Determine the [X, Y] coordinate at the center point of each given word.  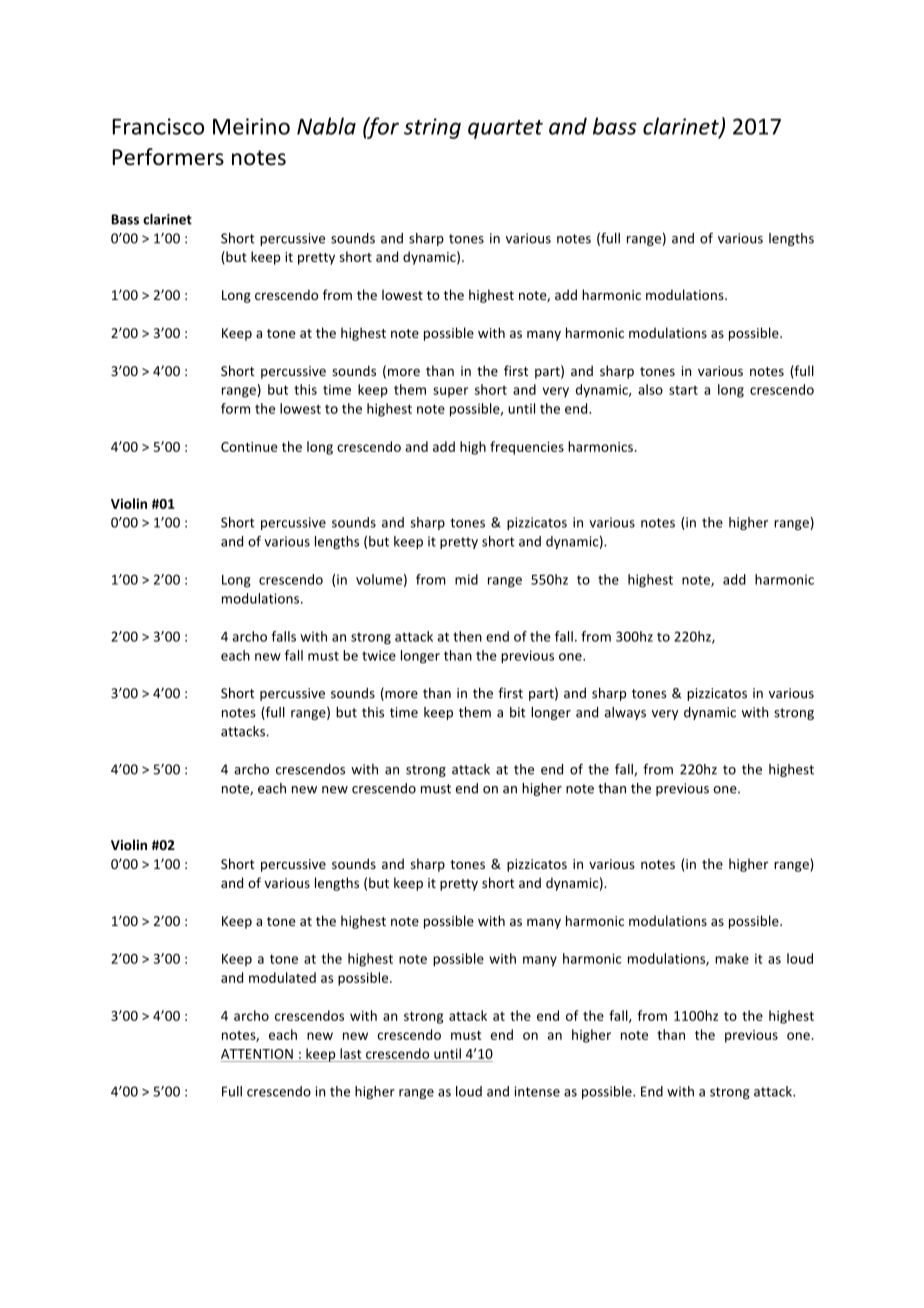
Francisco [158, 126]
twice [379, 655]
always [625, 713]
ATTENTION [257, 1054]
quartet [505, 129]
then [467, 636]
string [432, 128]
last [350, 1053]
